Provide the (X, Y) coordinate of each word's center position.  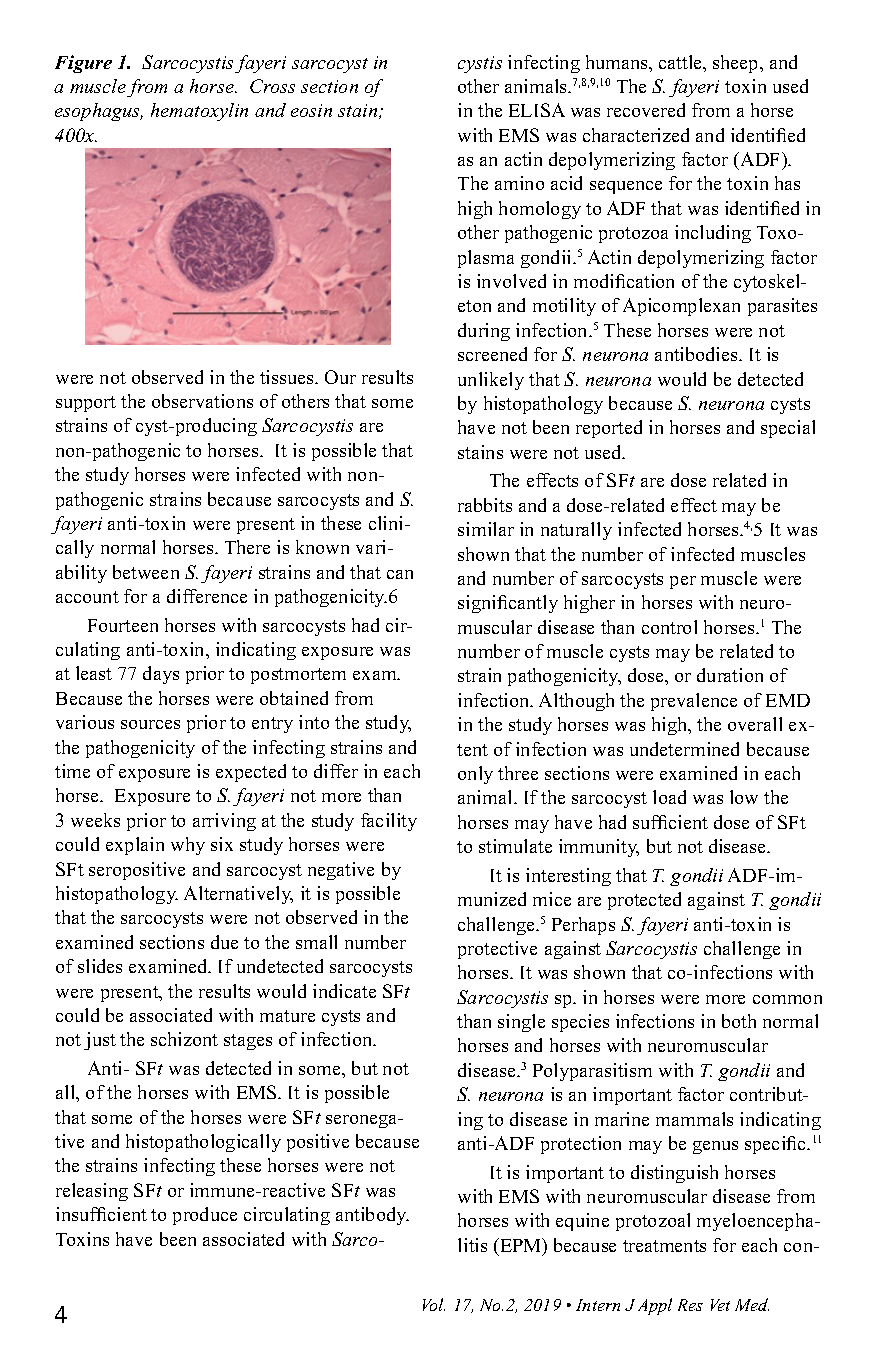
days (161, 675)
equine (582, 1222)
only (475, 775)
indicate (344, 991)
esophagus (99, 112)
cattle (682, 63)
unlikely (491, 381)
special (788, 429)
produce (205, 1216)
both (739, 1021)
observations (202, 401)
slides (100, 966)
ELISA (537, 110)
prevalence (694, 702)
